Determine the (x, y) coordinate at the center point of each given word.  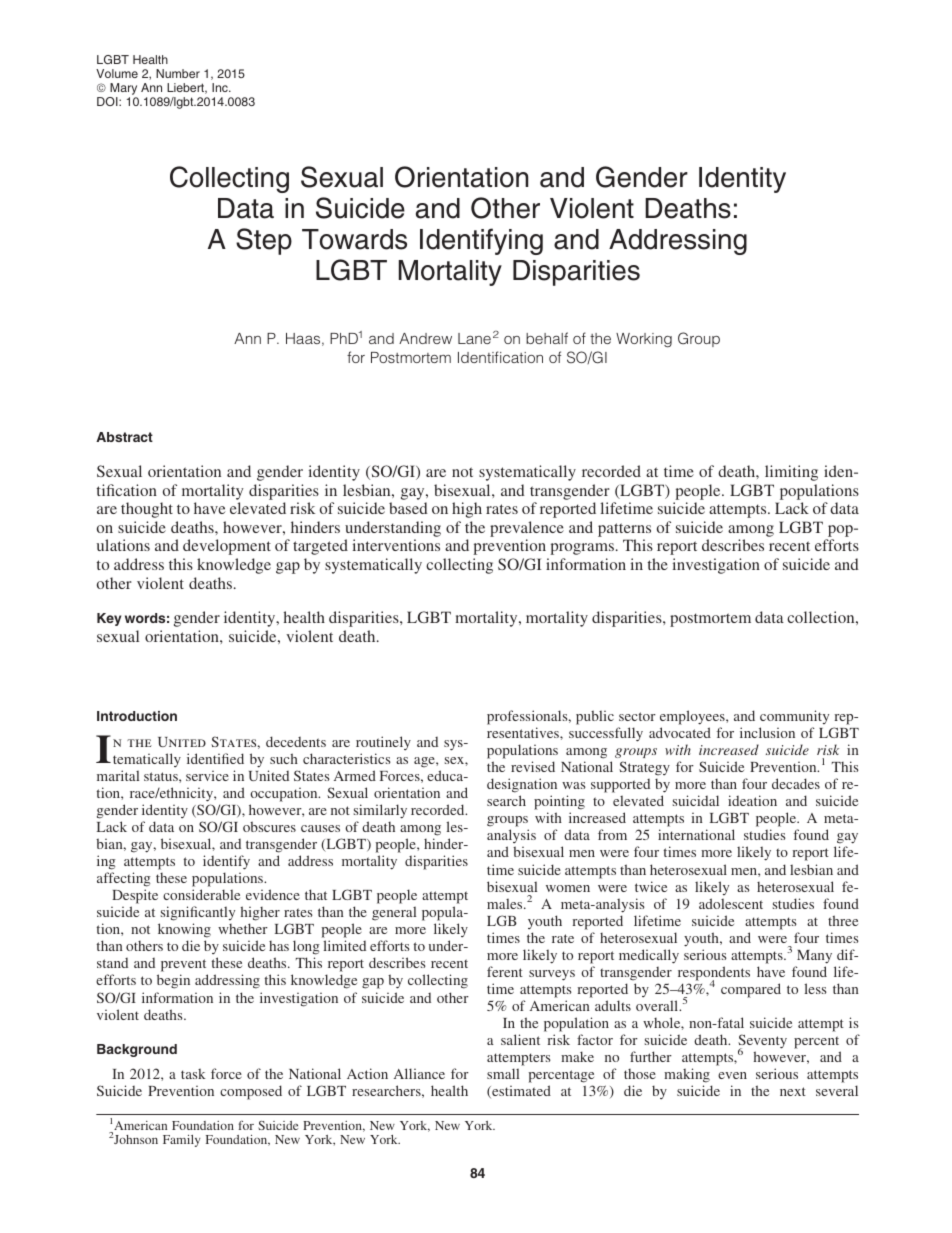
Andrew (425, 338)
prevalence (527, 529)
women (568, 888)
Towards (354, 239)
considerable (201, 894)
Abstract (124, 437)
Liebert (187, 88)
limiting (791, 473)
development (227, 547)
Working (644, 340)
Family (182, 1141)
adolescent (731, 903)
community (794, 717)
